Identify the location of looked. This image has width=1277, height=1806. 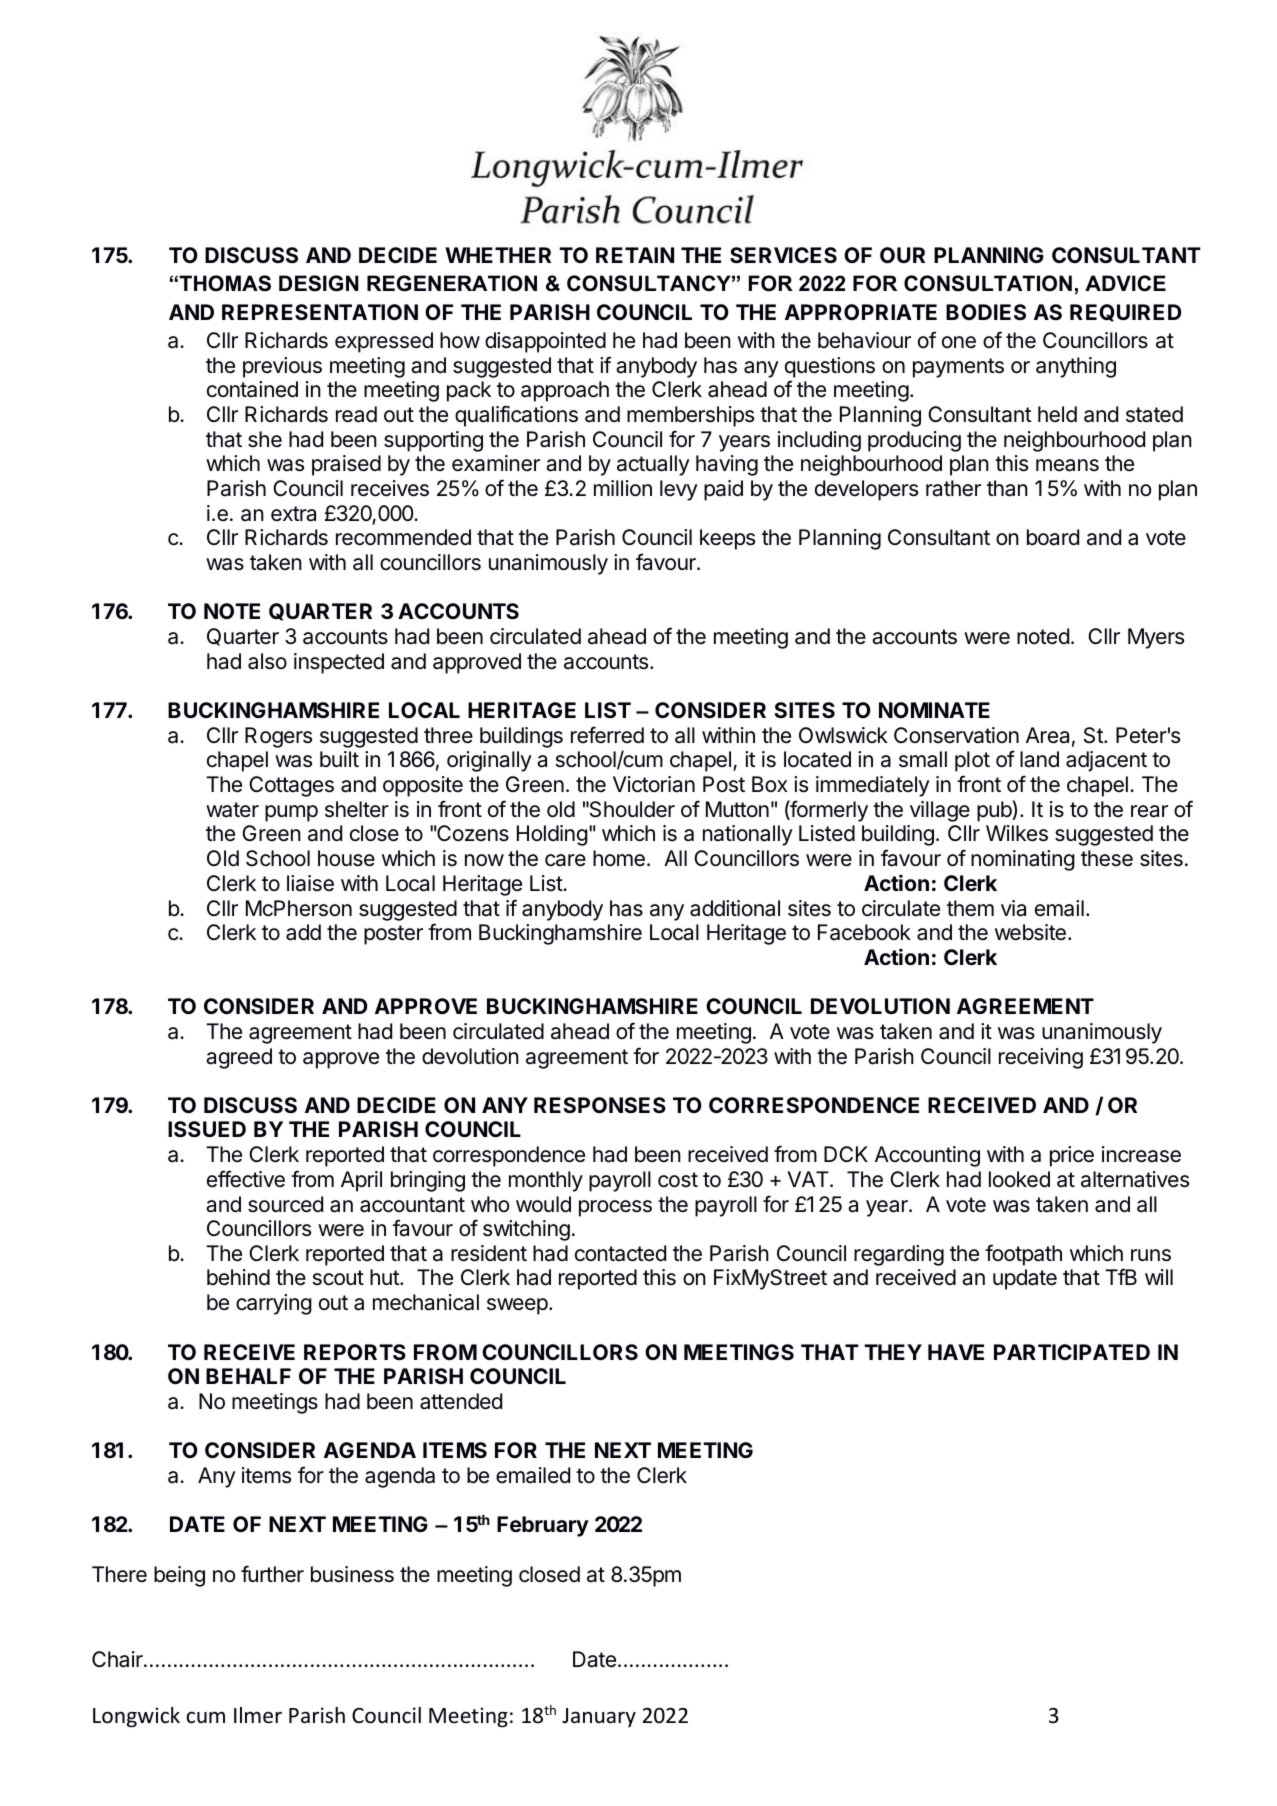
(1019, 1179).
